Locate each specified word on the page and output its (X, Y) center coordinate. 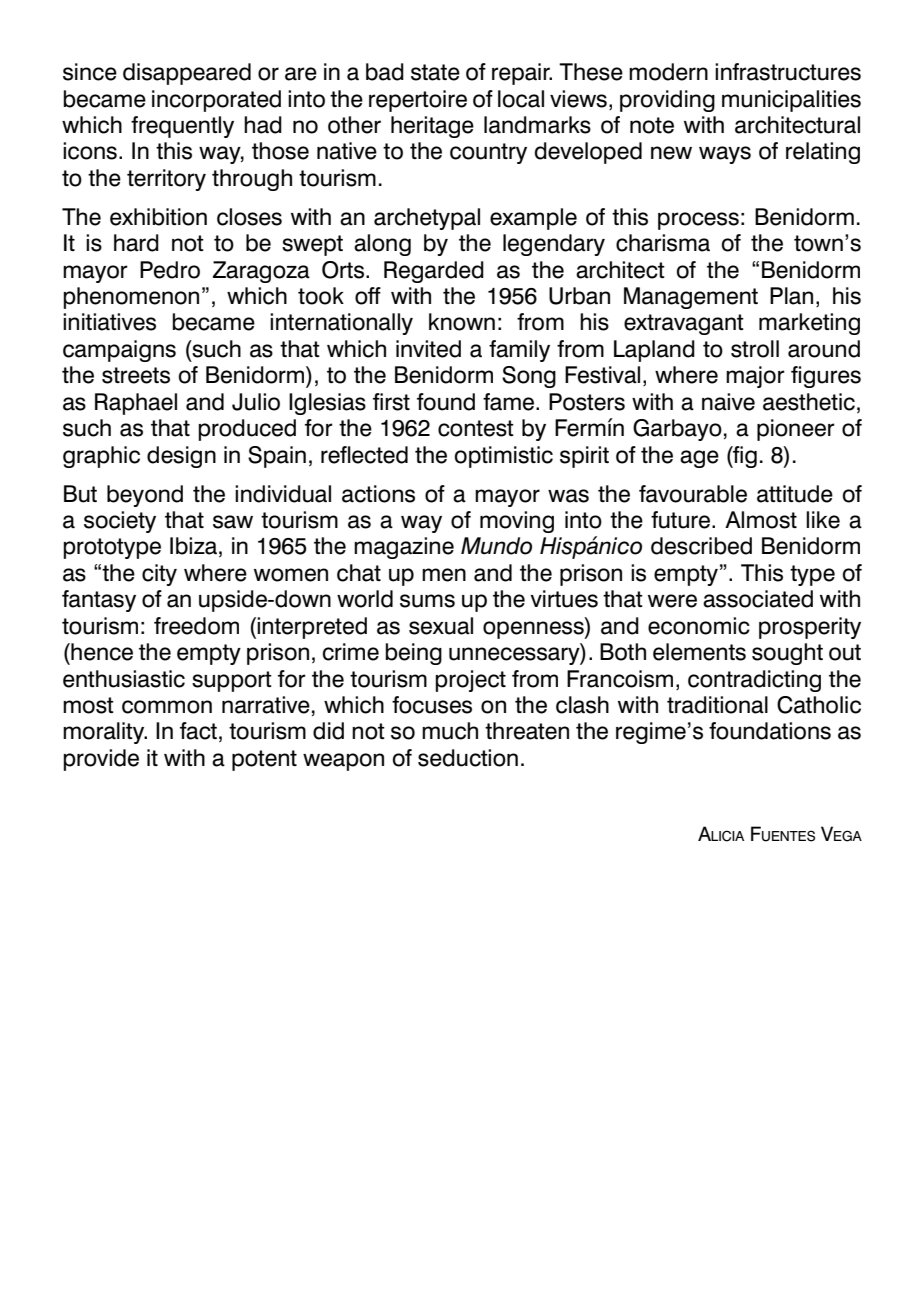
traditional (717, 705)
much (450, 731)
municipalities (791, 101)
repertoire (418, 101)
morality (105, 733)
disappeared (187, 74)
